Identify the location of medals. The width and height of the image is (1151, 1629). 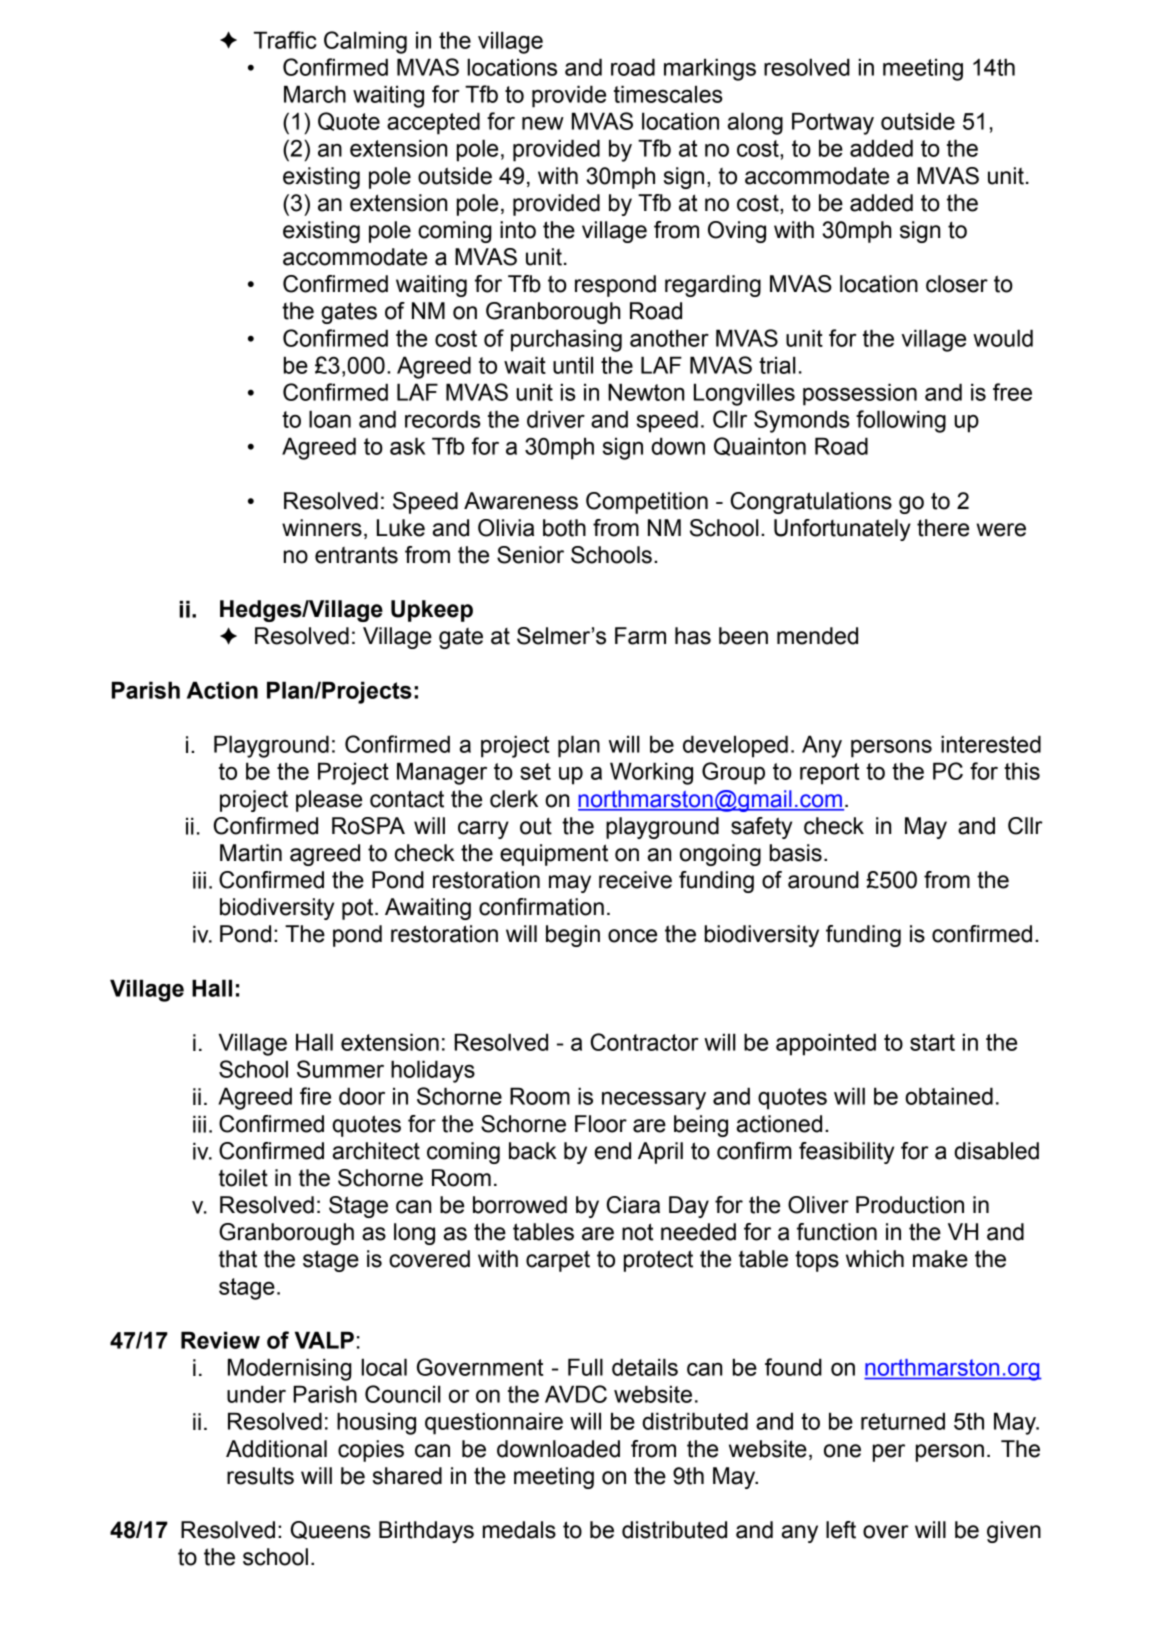
(519, 1530).
